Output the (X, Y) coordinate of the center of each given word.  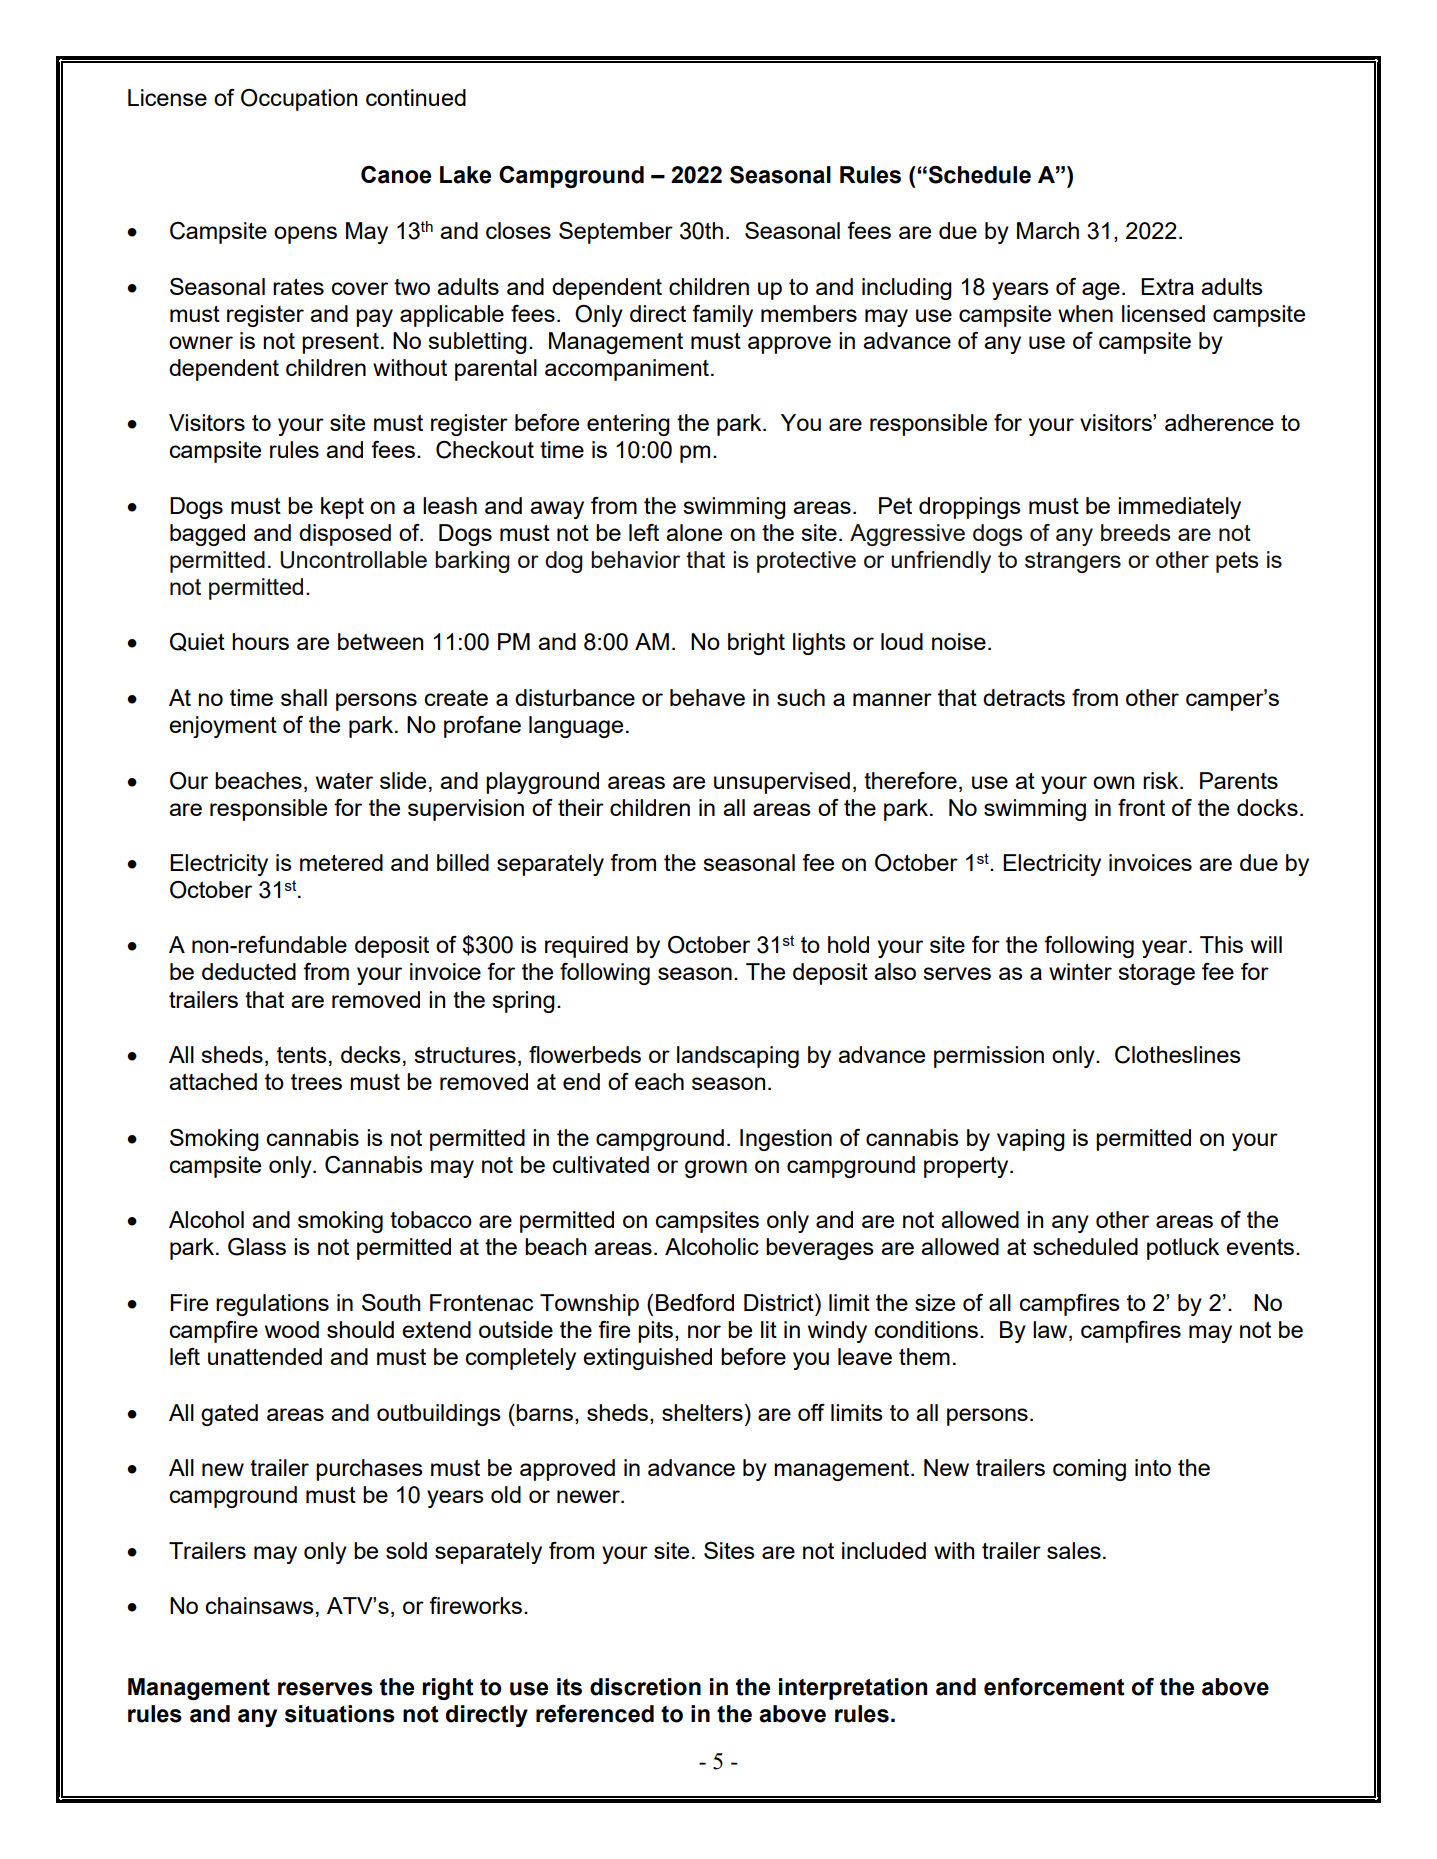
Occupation (299, 100)
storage (1156, 974)
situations (340, 1714)
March (1048, 230)
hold (848, 944)
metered (341, 862)
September (616, 233)
